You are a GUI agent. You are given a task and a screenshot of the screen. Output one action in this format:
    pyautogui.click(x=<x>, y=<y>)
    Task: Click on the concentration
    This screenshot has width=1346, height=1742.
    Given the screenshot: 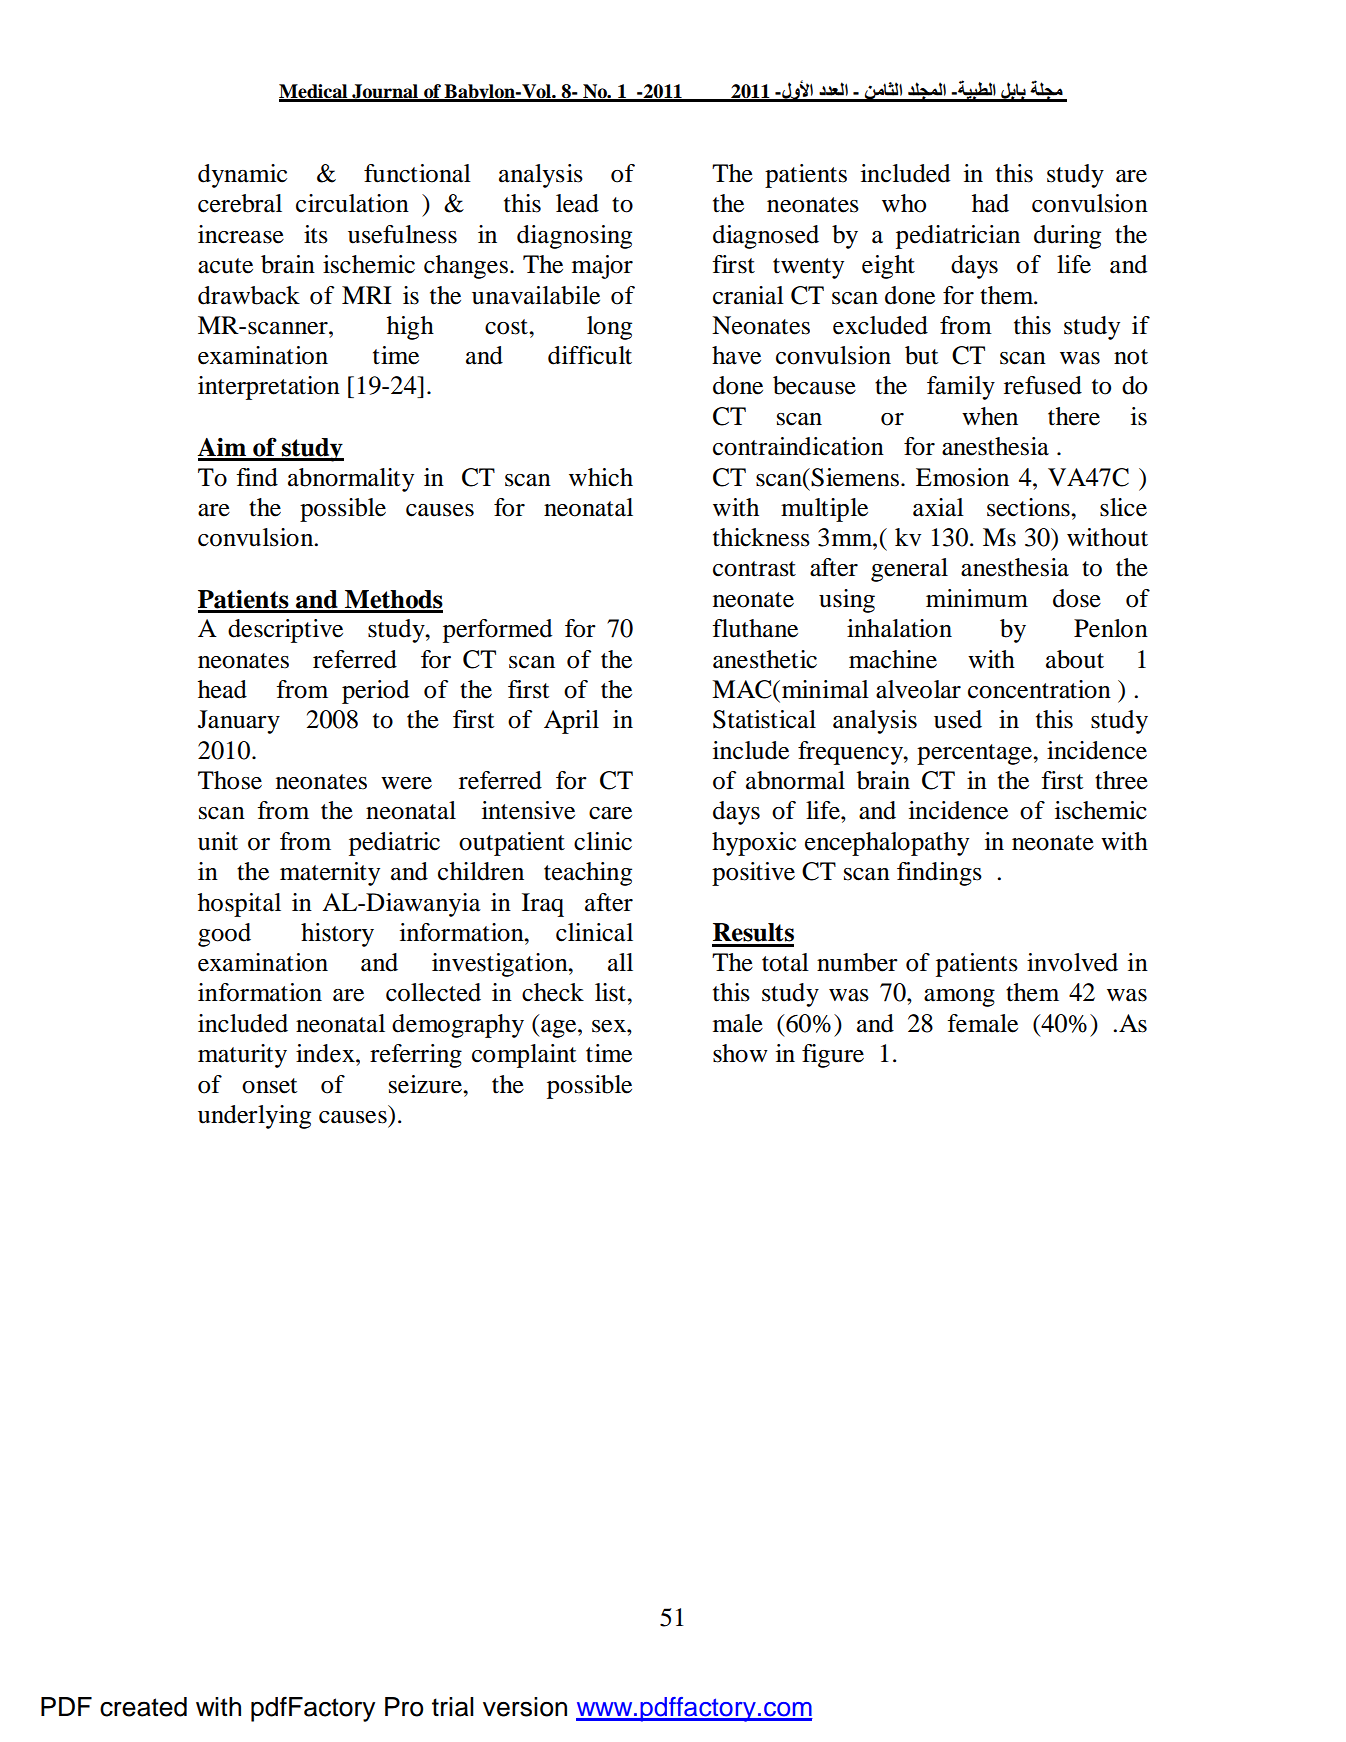 What is the action you would take?
    pyautogui.click(x=1039, y=689)
